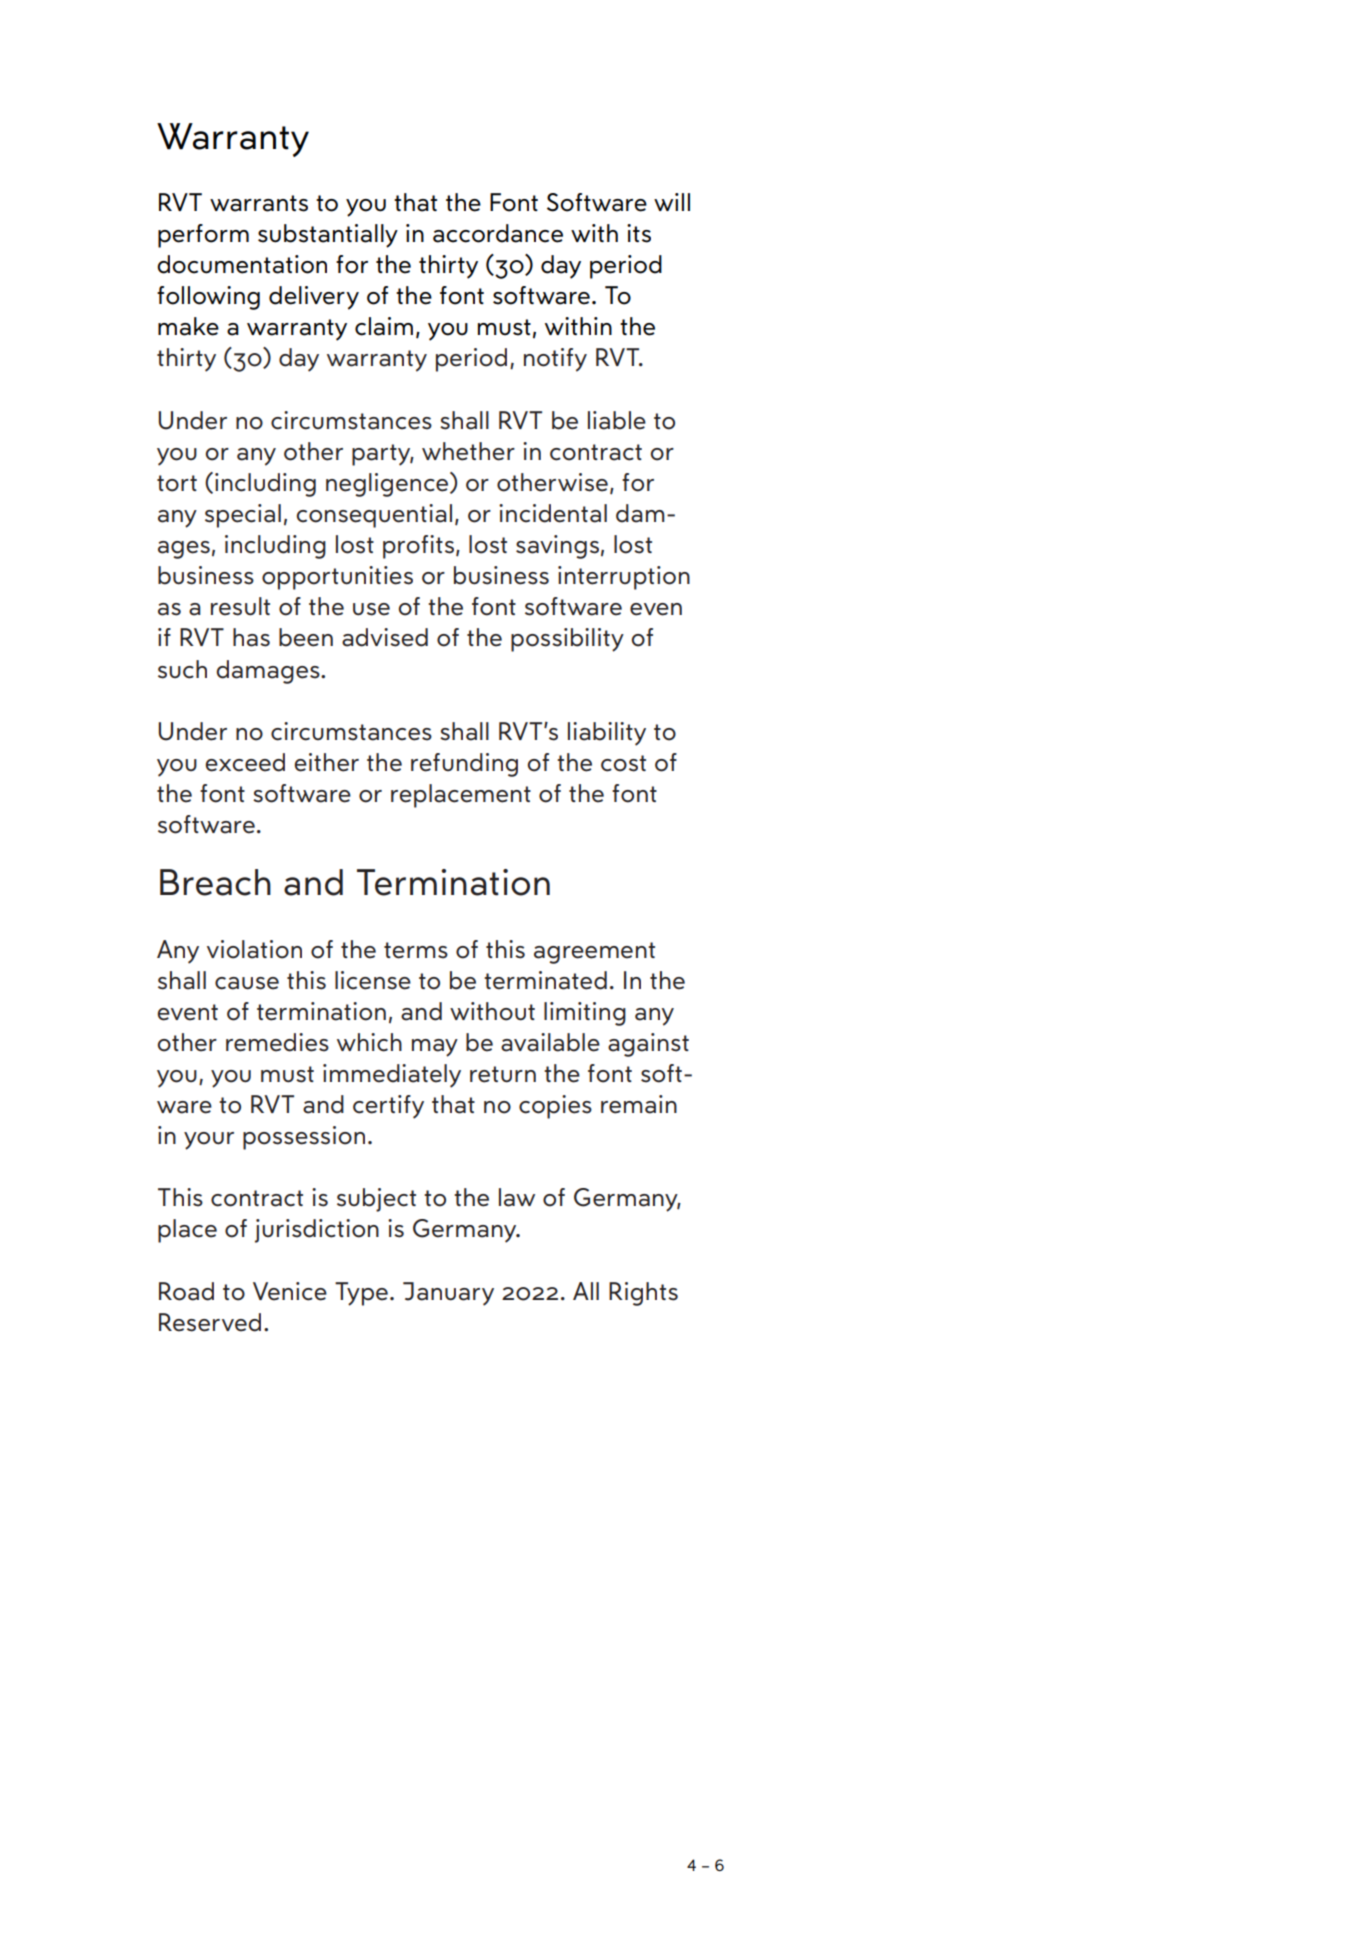 This screenshot has height=1940, width=1372. Describe the element at coordinates (245, 762) in the screenshot. I see `exceed` at that location.
